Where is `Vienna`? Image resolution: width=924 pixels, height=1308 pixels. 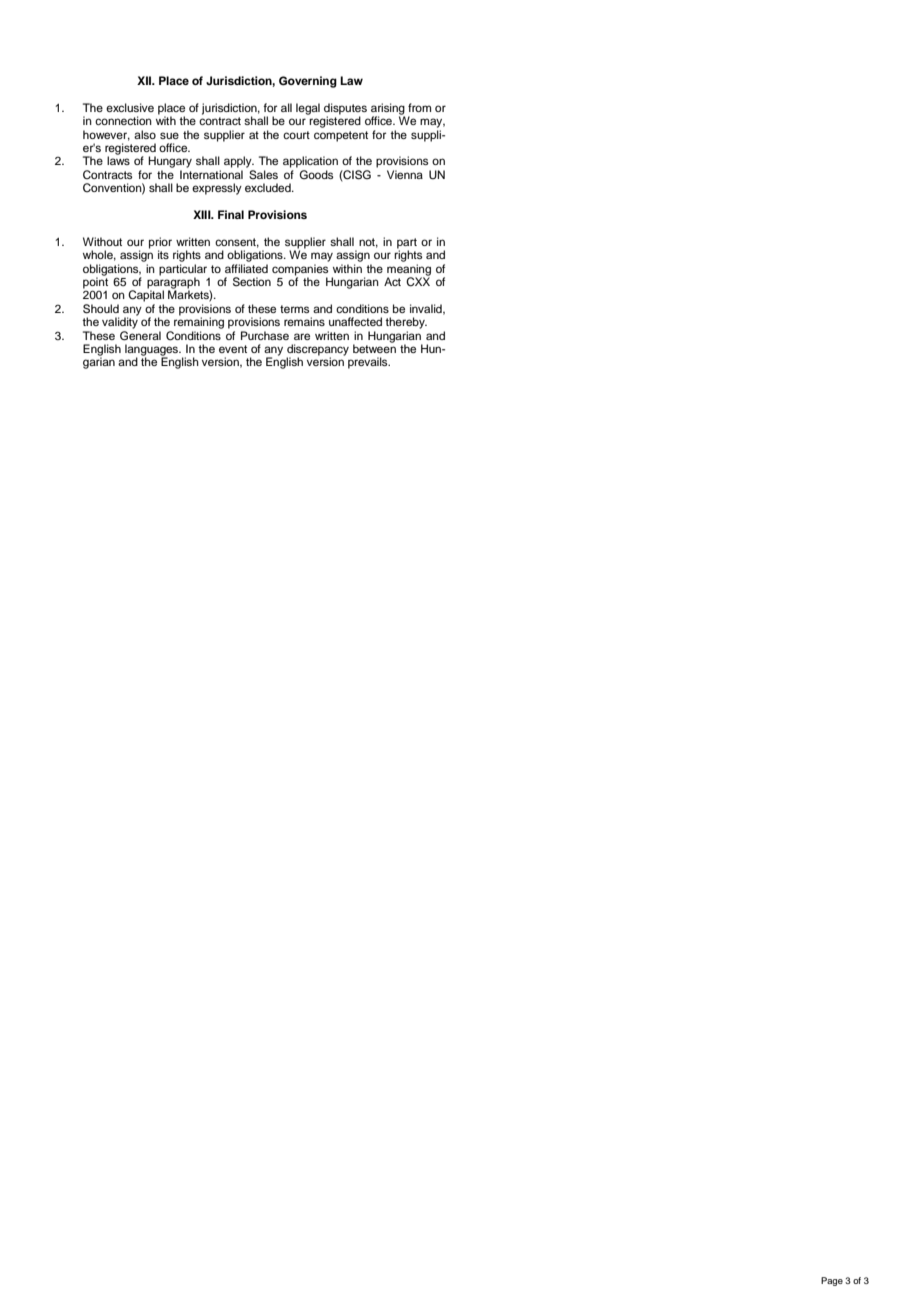 Vienna is located at coordinates (405, 174).
